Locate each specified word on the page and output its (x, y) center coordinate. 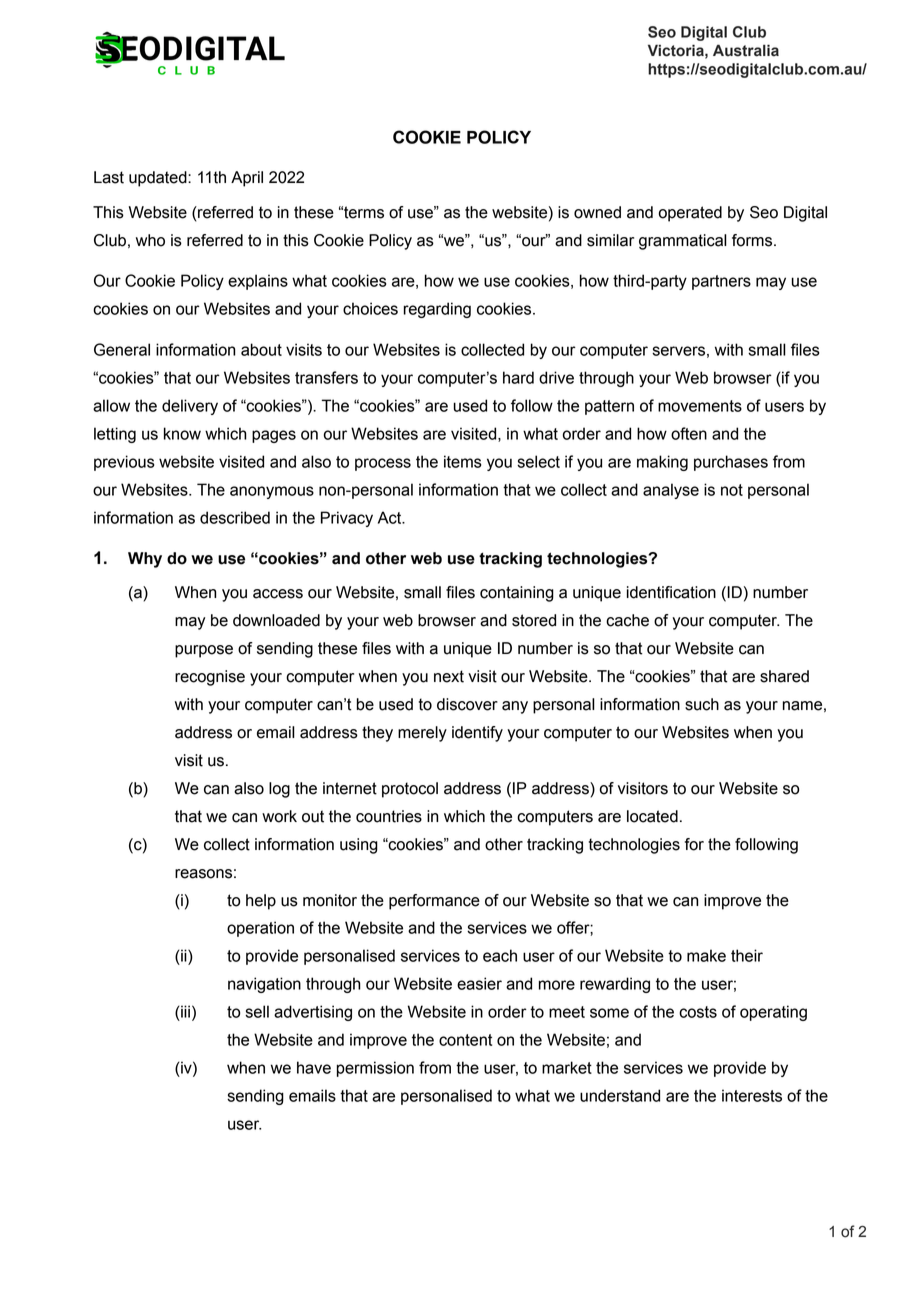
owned (597, 212)
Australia (746, 50)
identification (671, 592)
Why (145, 560)
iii (184, 1011)
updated (159, 179)
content (465, 1040)
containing (517, 594)
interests (752, 1095)
